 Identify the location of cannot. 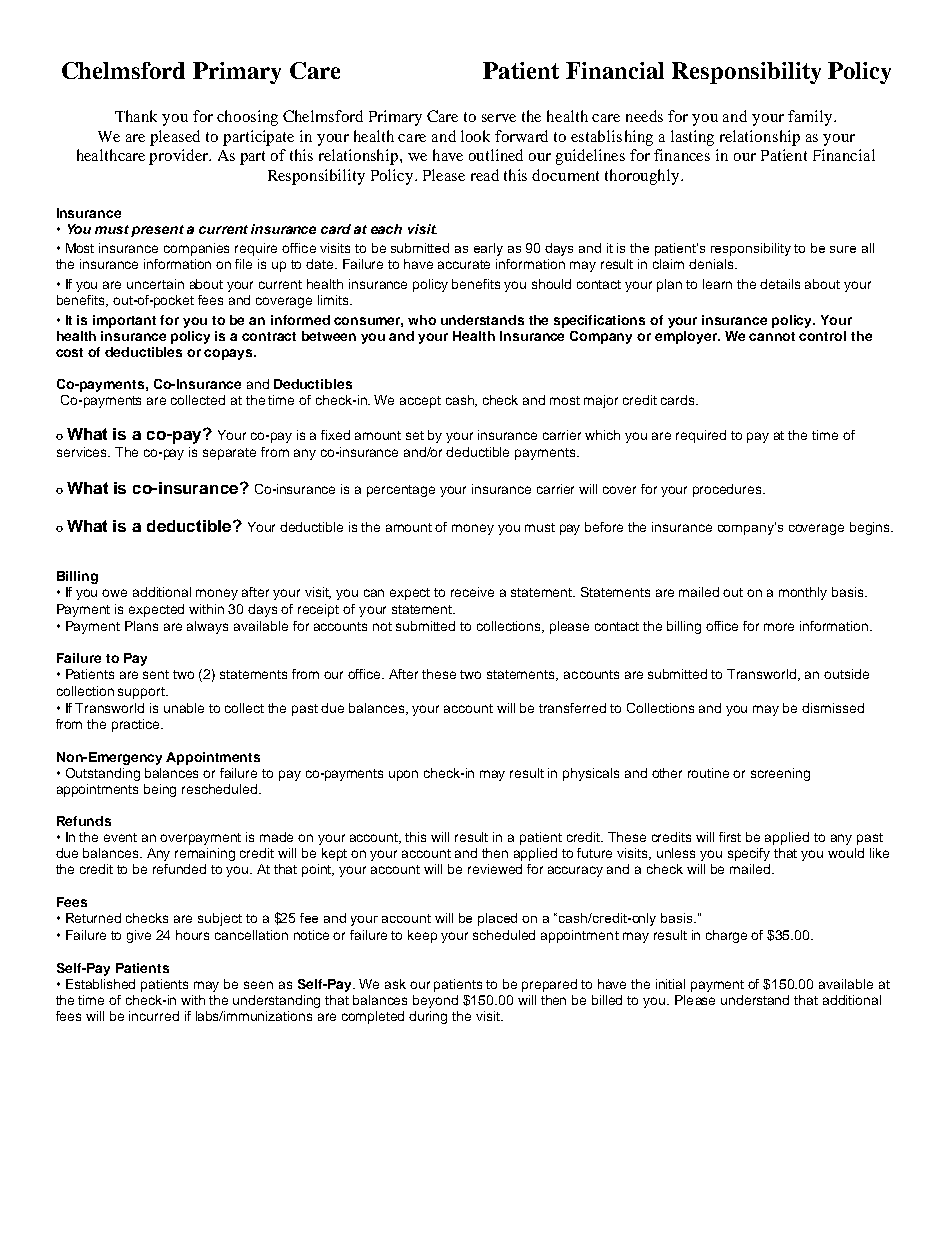
(772, 336).
